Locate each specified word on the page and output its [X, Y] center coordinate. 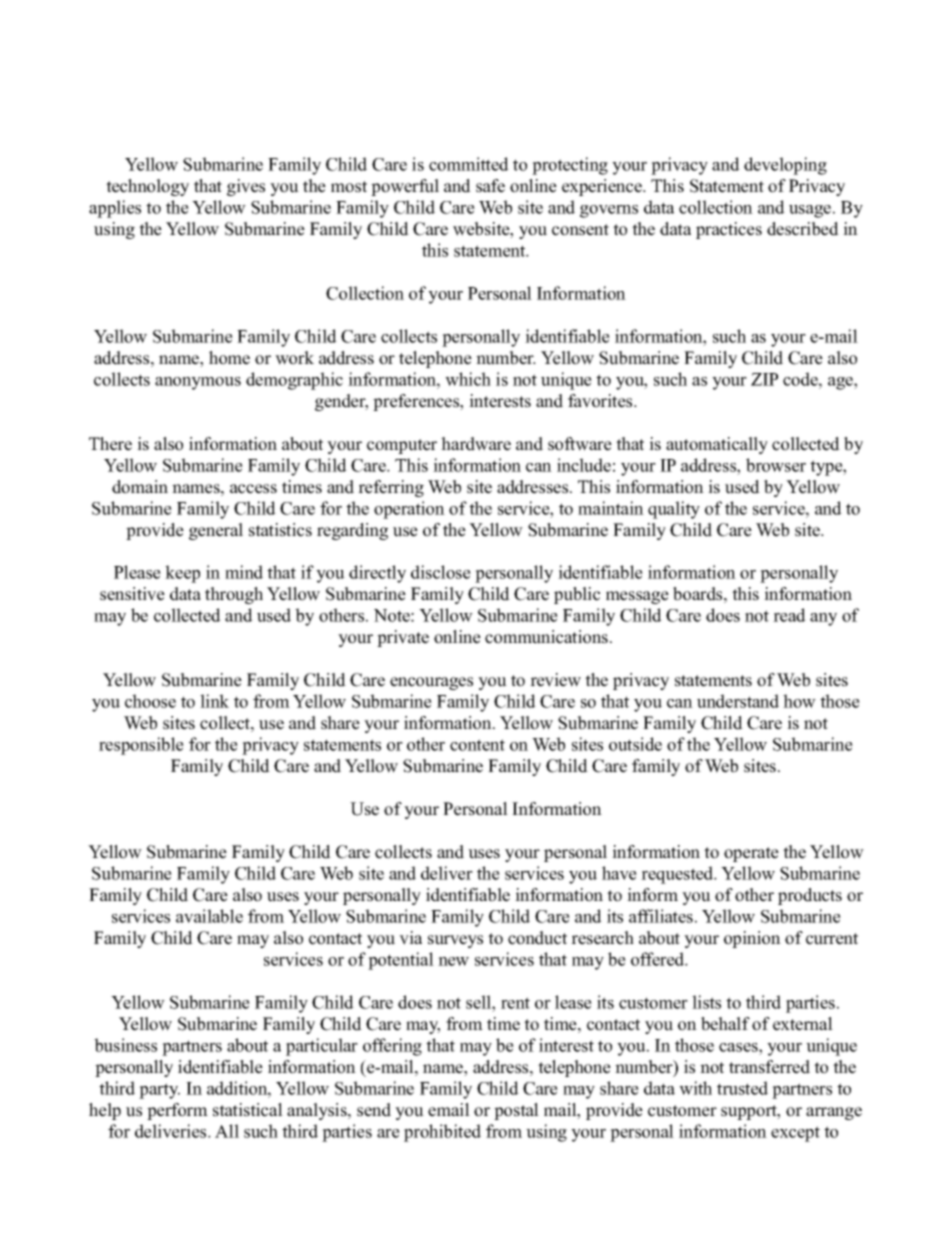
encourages [431, 683]
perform [177, 1111]
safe [490, 186]
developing [785, 166]
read [789, 615]
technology [147, 187]
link [214, 701]
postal [516, 1111]
